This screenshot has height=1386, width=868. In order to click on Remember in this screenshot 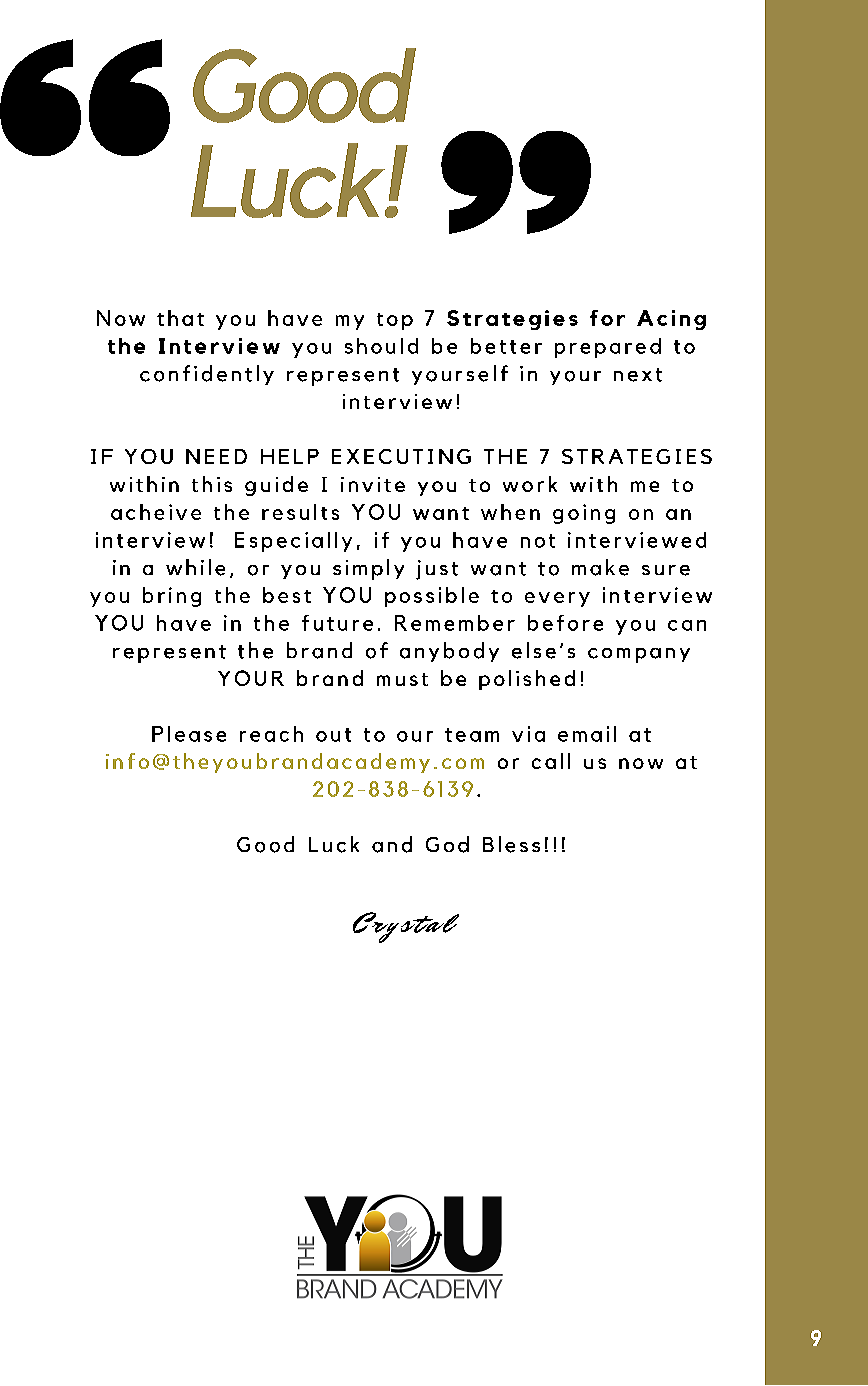, I will do `click(455, 623)`.
